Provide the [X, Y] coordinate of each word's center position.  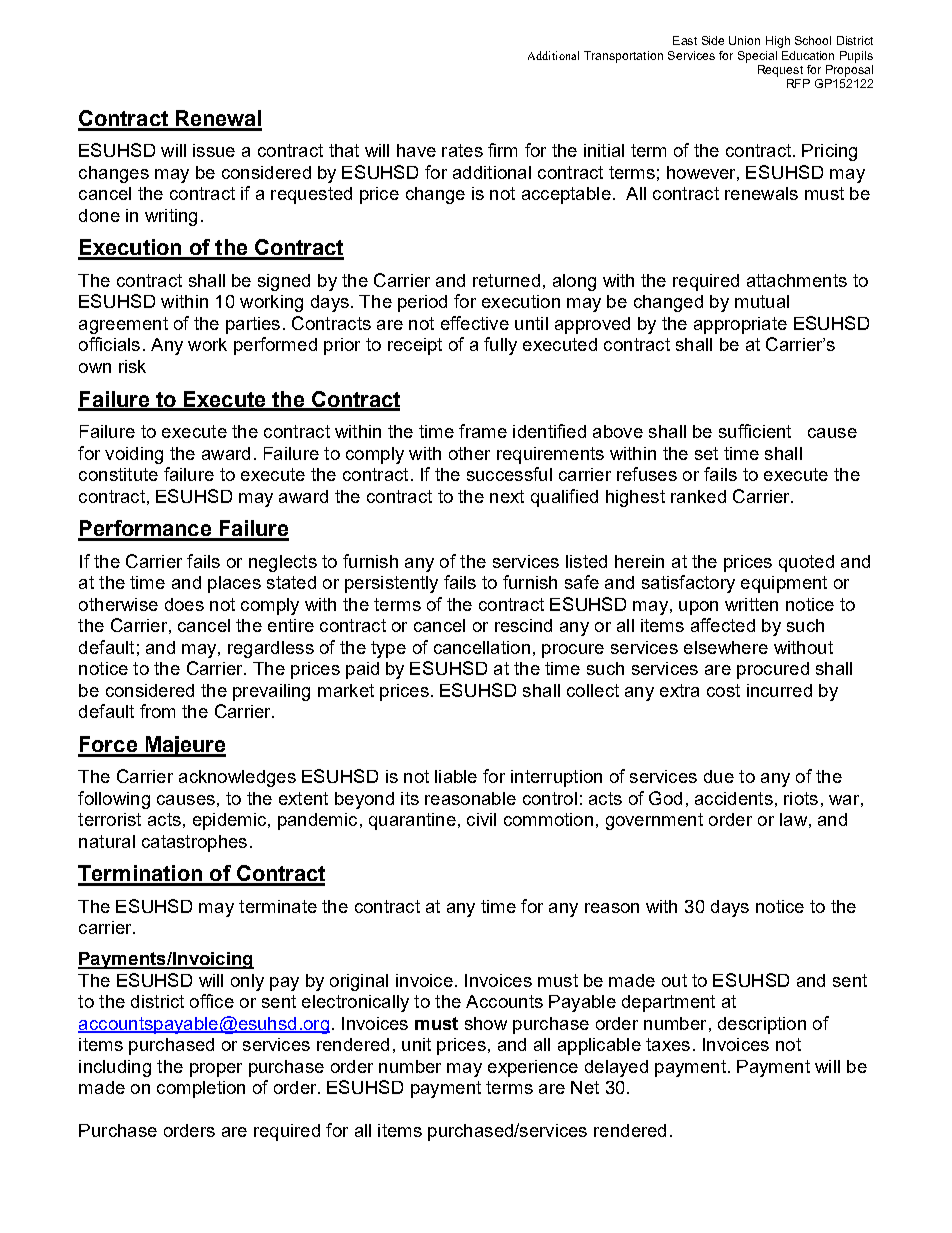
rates [462, 150]
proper [216, 1070]
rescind [523, 625]
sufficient [755, 431]
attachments [797, 280]
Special [757, 57]
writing [171, 217]
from [157, 711]
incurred [779, 690]
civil [481, 819]
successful [509, 474]
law [793, 819]
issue [214, 150]
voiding [134, 455]
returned [506, 280]
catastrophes [194, 843]
